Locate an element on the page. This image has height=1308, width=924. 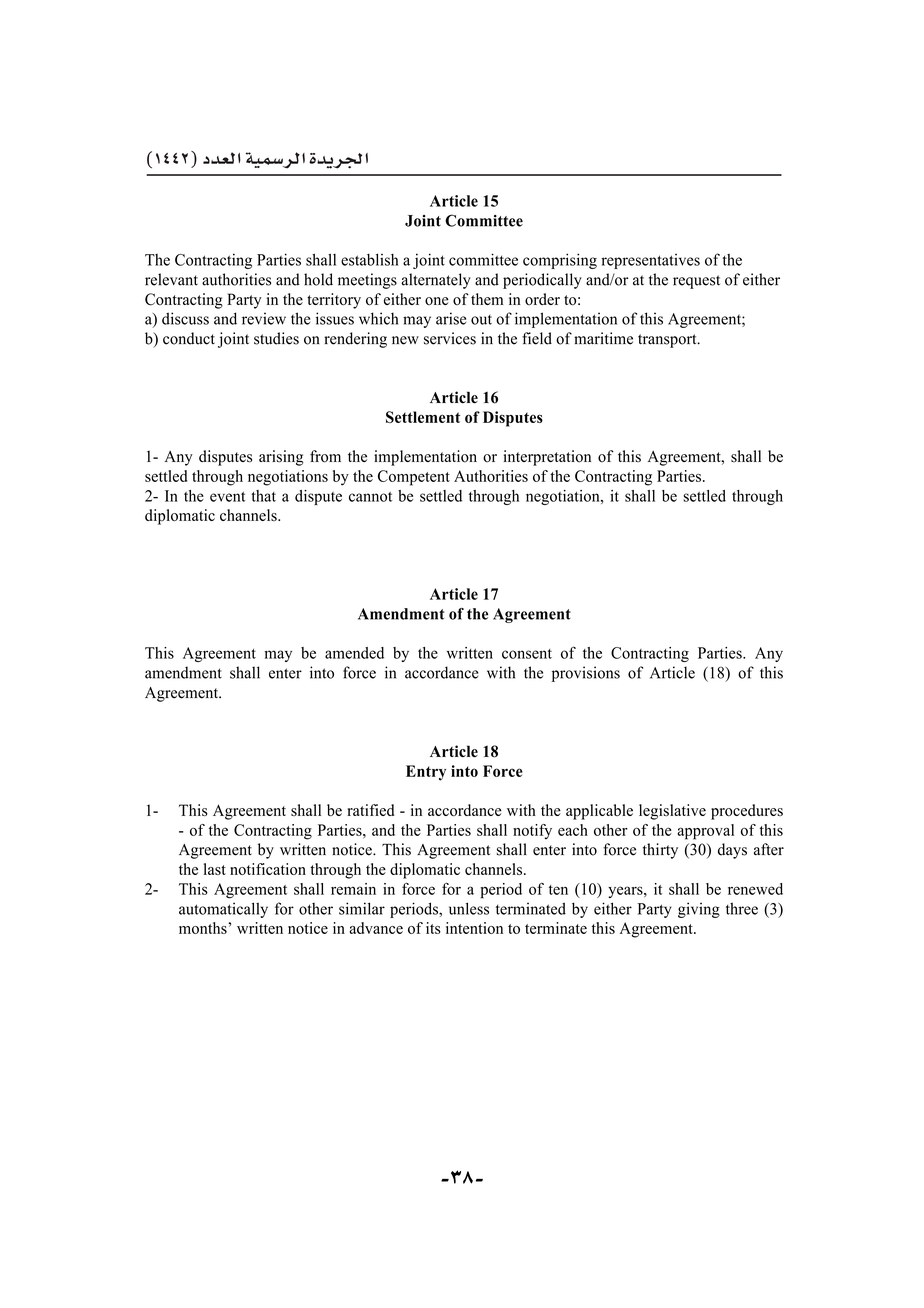
alternately is located at coordinates (436, 281).
